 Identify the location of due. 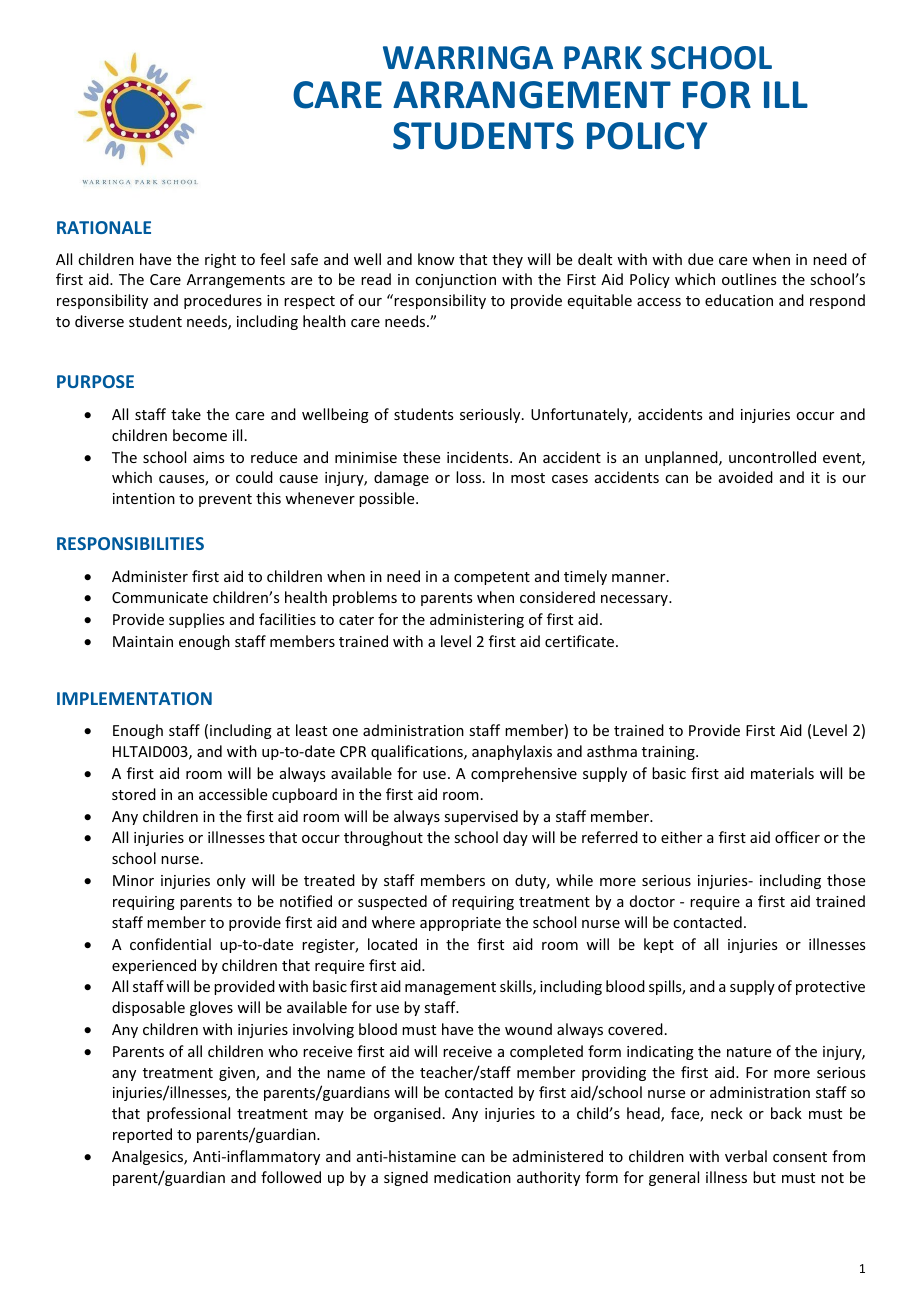
(700, 259).
